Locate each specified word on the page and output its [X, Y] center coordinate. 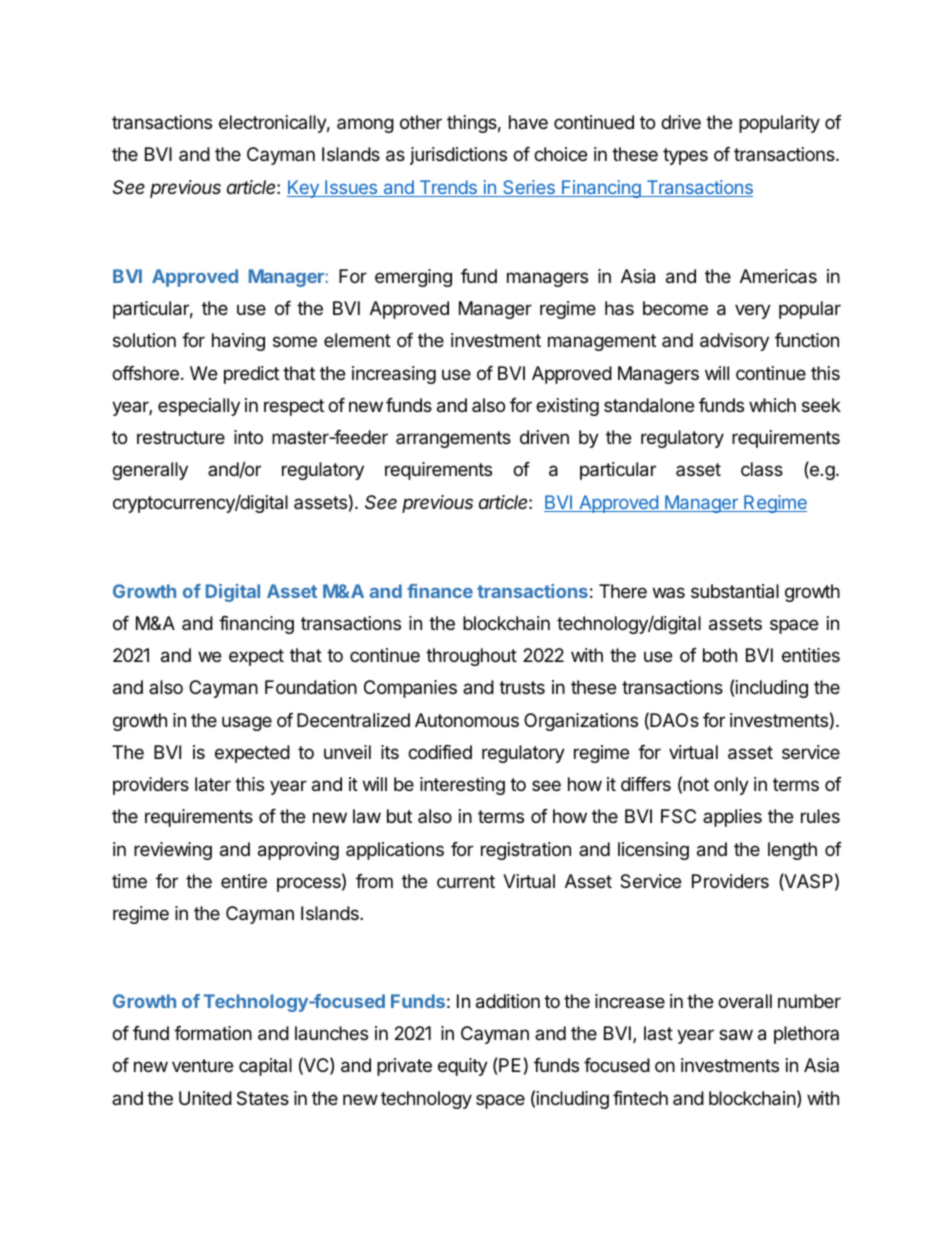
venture [202, 1065]
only [731, 786]
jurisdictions [458, 156]
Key [304, 189]
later [213, 784]
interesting [462, 786]
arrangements [453, 439]
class [762, 469]
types [685, 156]
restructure [181, 437]
